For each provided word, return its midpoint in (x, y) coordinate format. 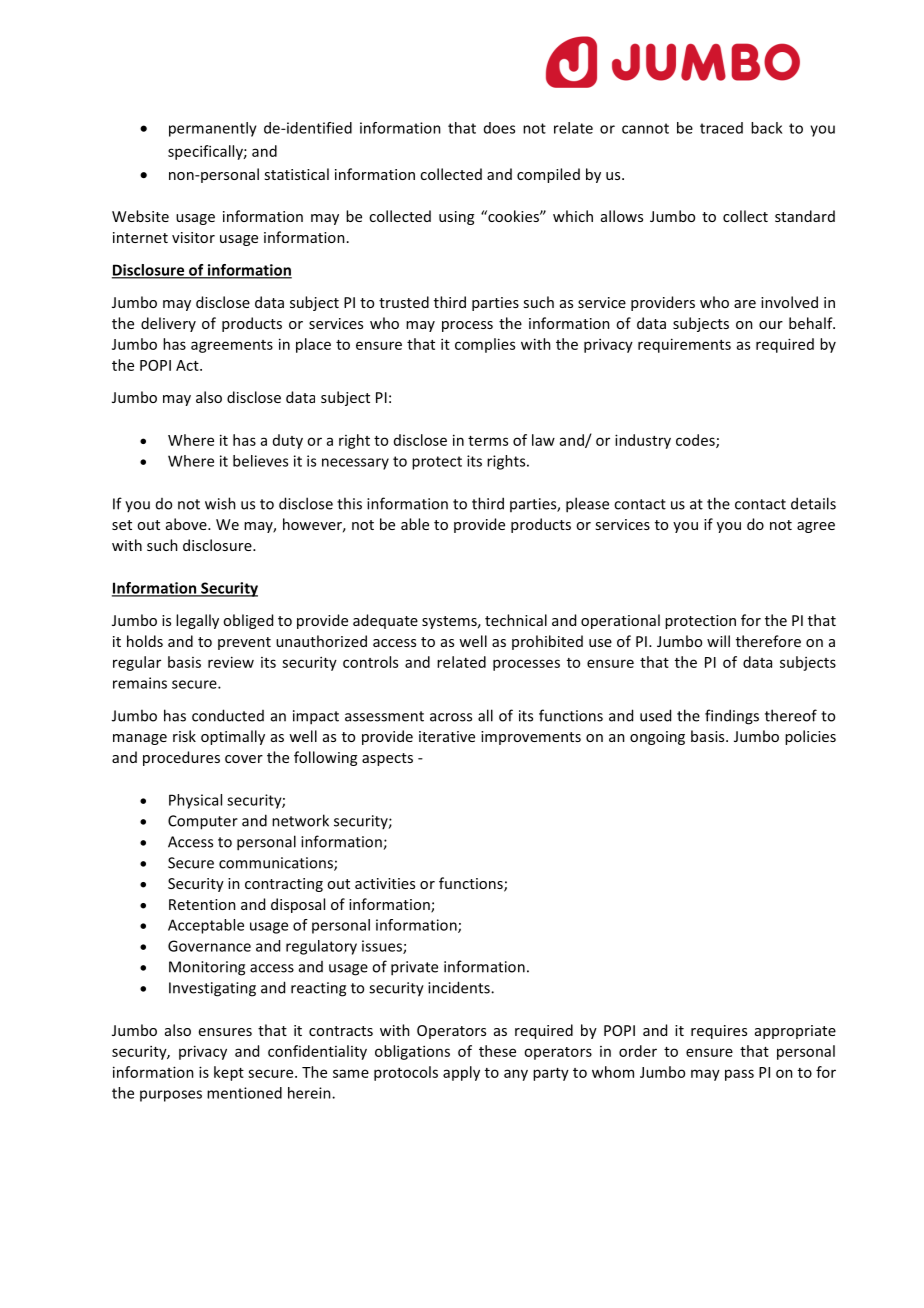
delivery (168, 324)
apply (461, 1073)
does (499, 128)
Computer (203, 822)
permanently (213, 129)
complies (485, 345)
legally (197, 621)
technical (516, 620)
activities (385, 883)
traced (721, 128)
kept (229, 1073)
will (718, 641)
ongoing (657, 738)
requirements (684, 345)
